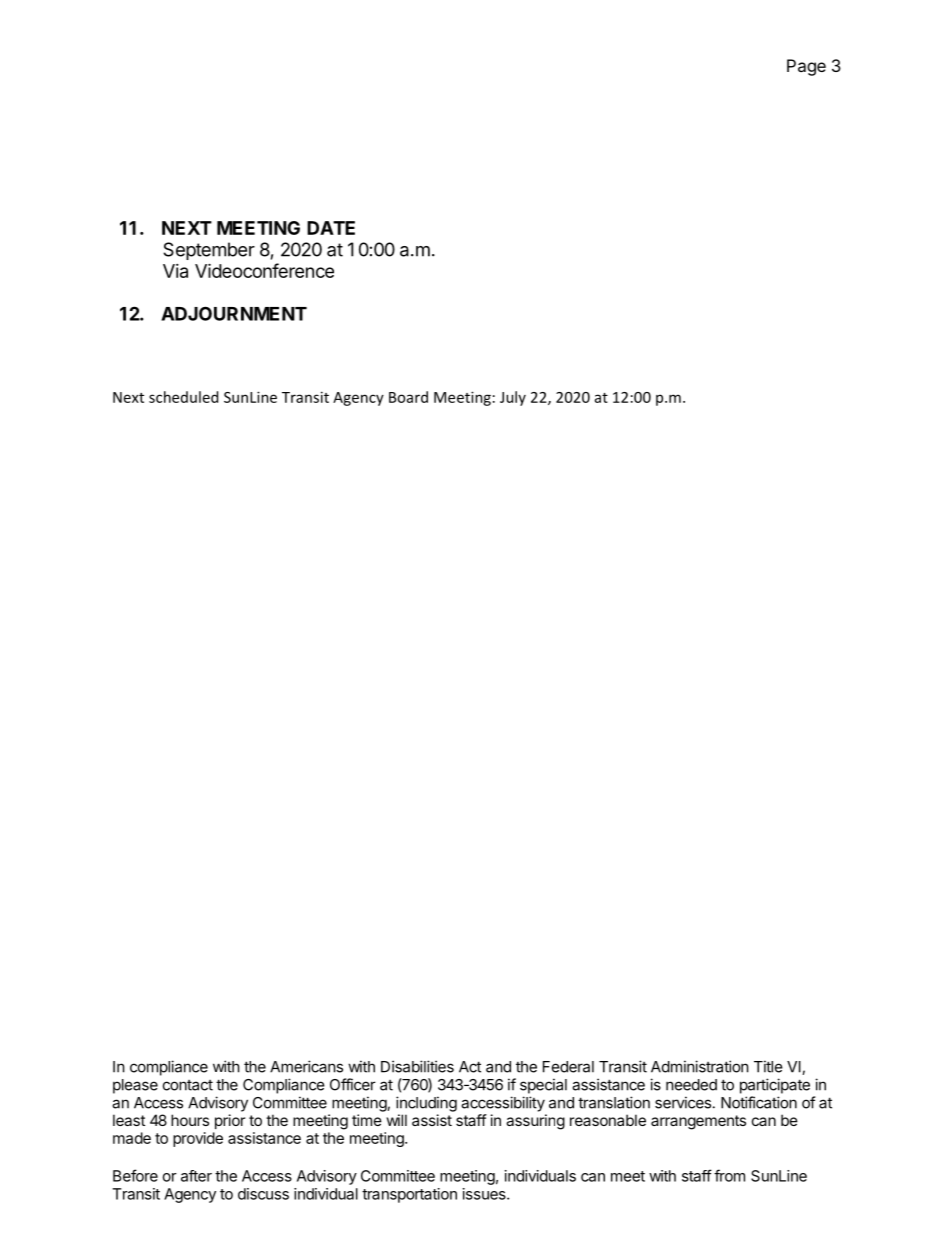  Describe the element at coordinates (183, 397) in the screenshot. I see `scheduled` at that location.
